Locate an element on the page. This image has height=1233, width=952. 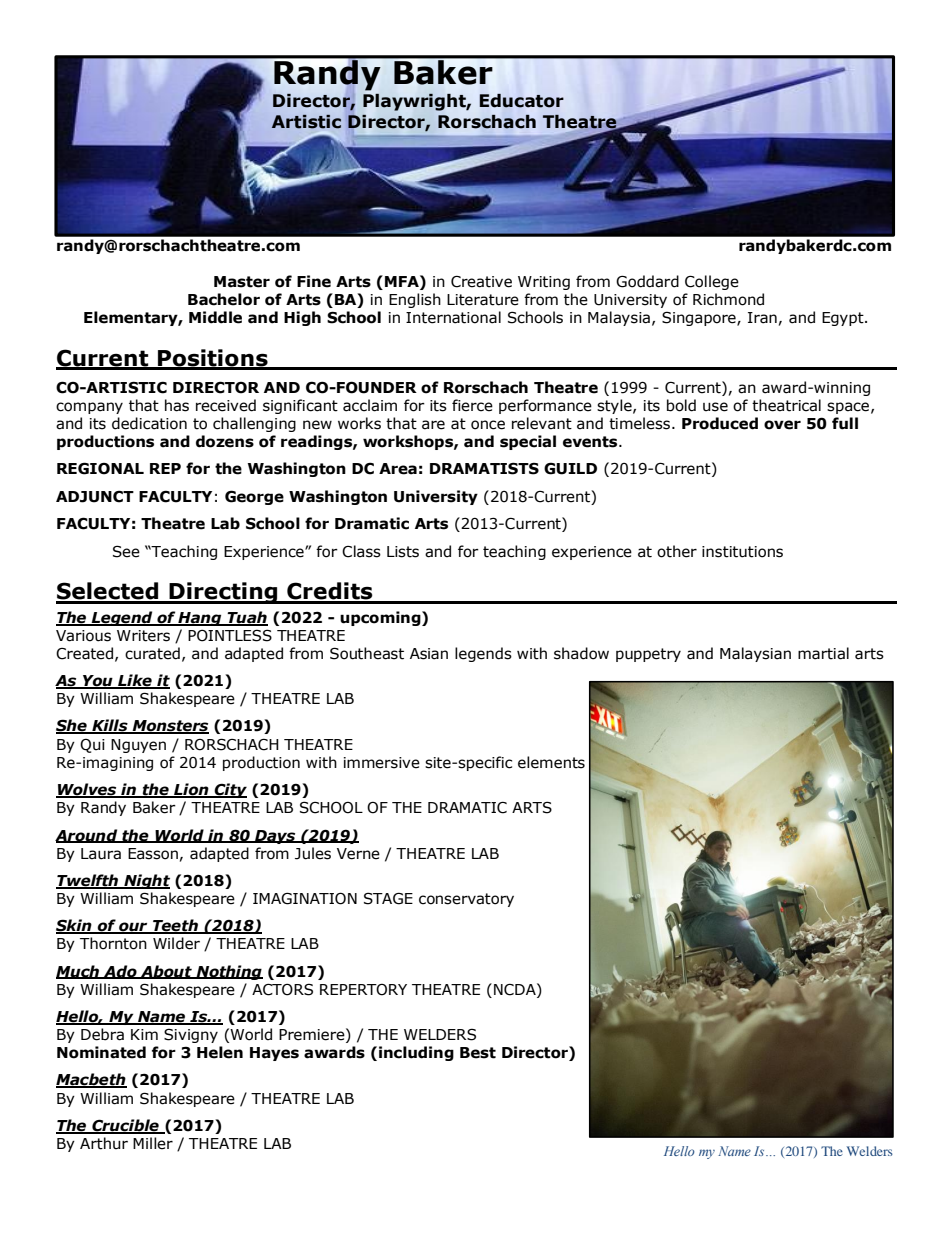
Educator is located at coordinates (522, 101).
